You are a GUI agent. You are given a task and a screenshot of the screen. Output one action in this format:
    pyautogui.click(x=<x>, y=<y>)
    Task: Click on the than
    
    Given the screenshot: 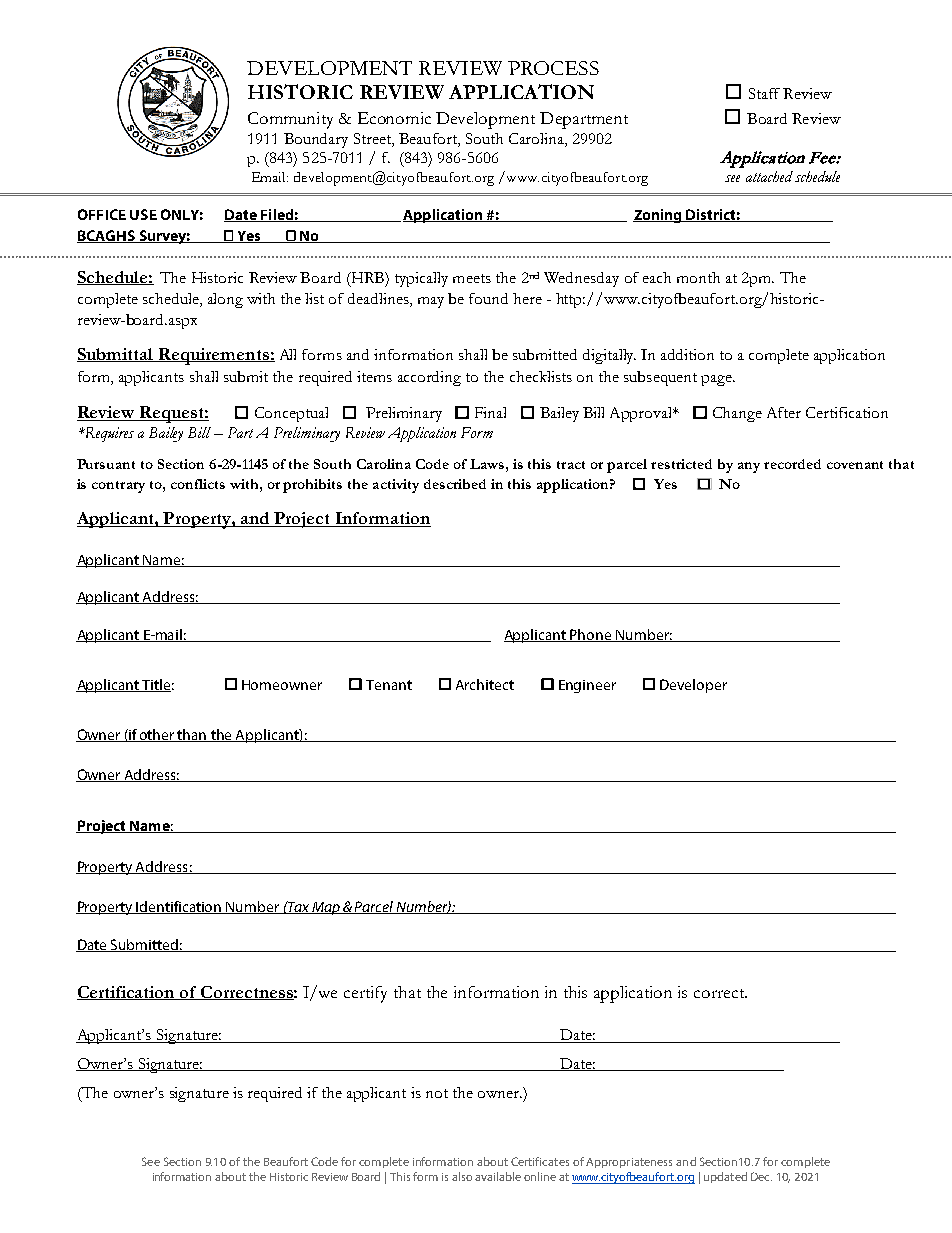 What is the action you would take?
    pyautogui.click(x=192, y=735)
